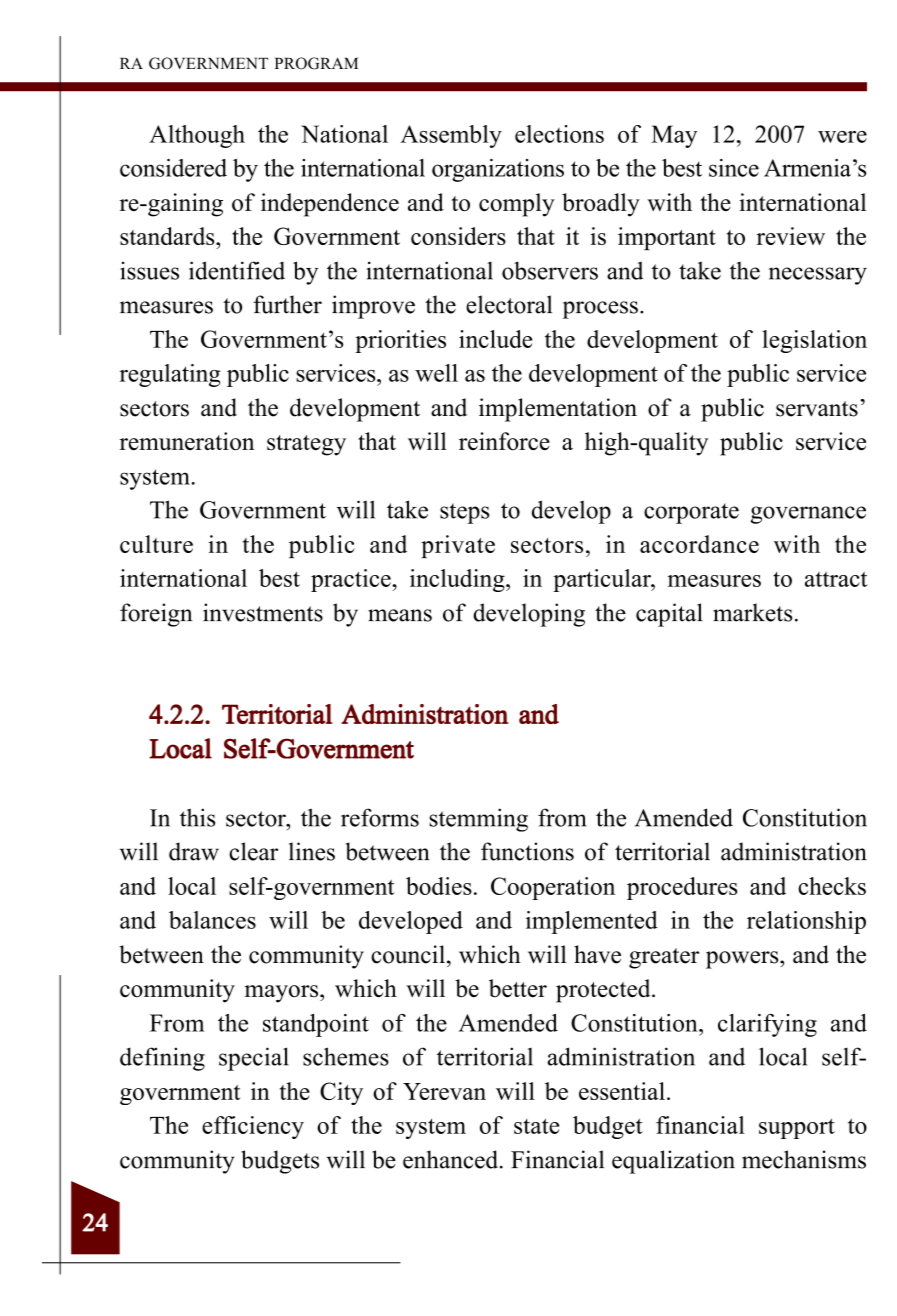 The height and width of the screenshot is (1316, 897). What do you see at coordinates (451, 136) in the screenshot?
I see `Assembly` at bounding box center [451, 136].
